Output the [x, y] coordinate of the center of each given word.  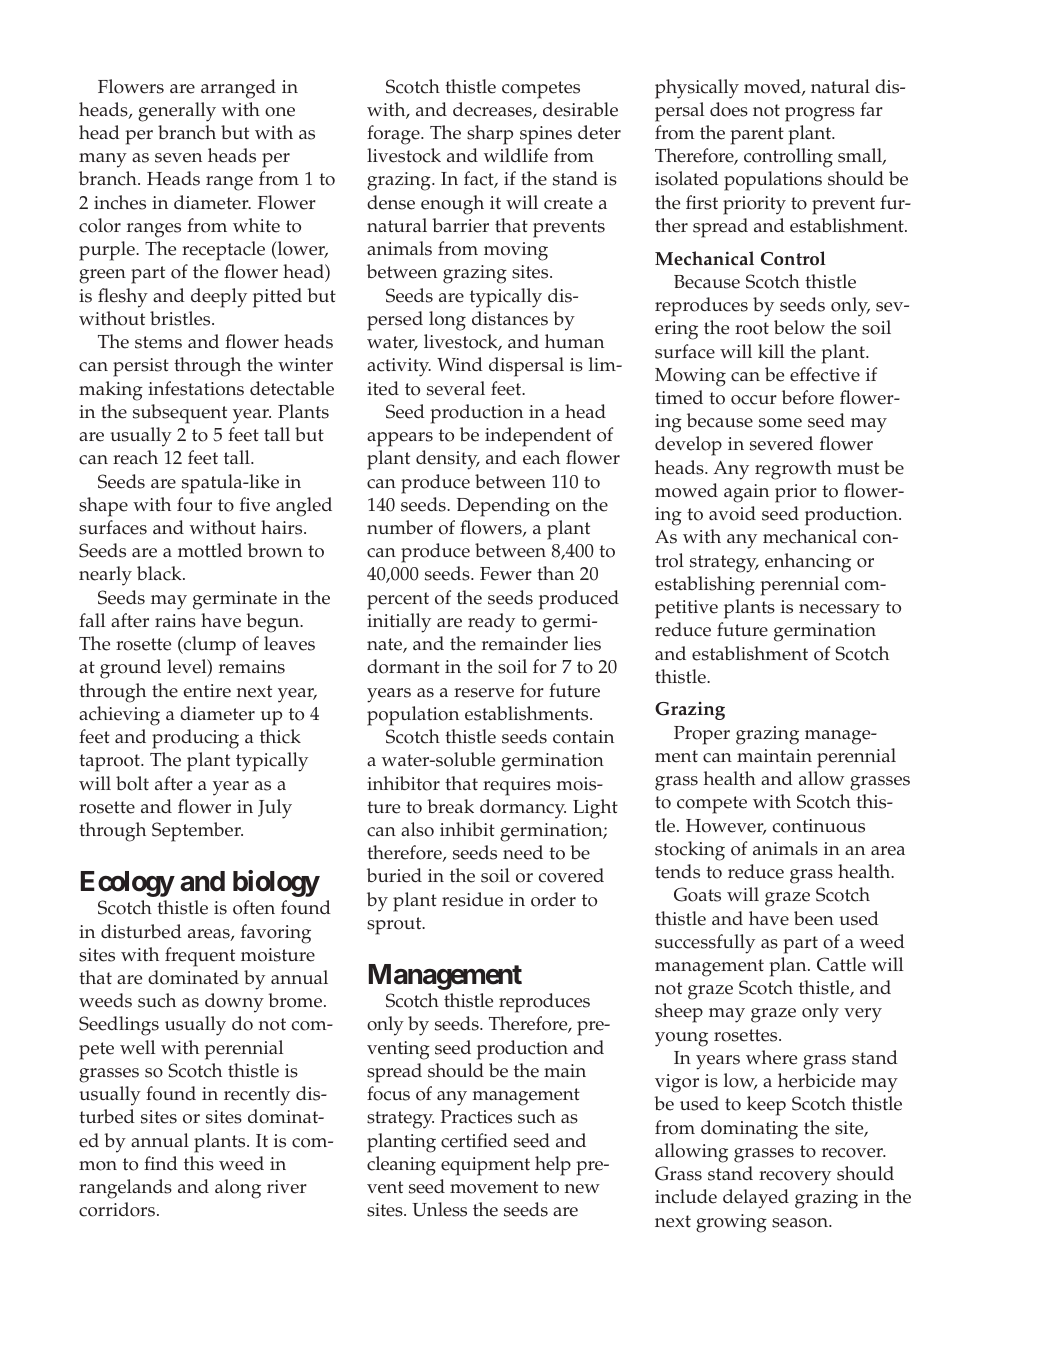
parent [757, 136]
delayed [756, 1199]
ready [491, 623]
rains [175, 621]
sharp [490, 135]
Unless [439, 1209]
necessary [839, 611]
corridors [118, 1209]
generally [177, 112]
